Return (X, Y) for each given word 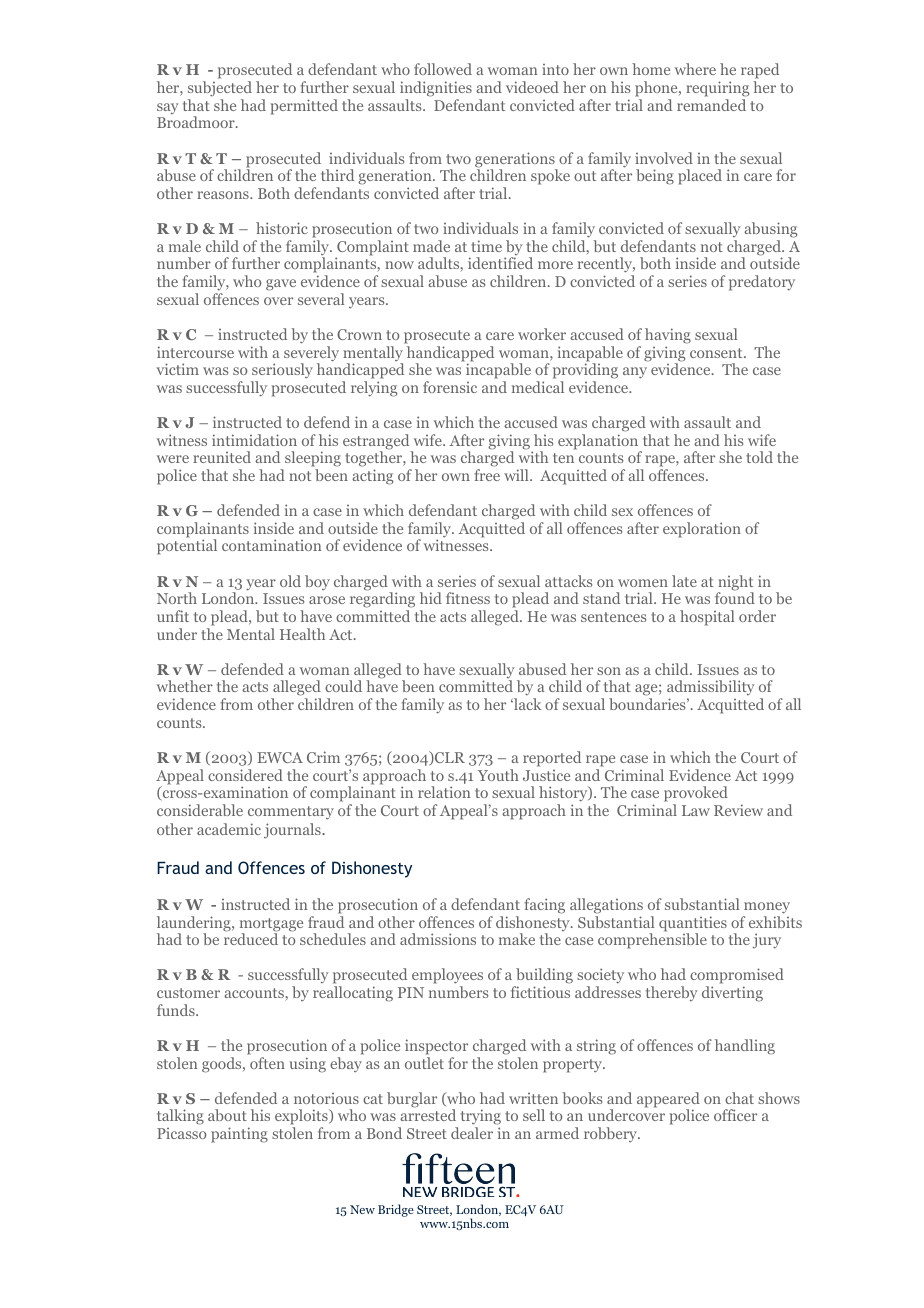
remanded (711, 105)
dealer (472, 1133)
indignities (436, 89)
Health (302, 634)
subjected (220, 89)
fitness (468, 598)
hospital (707, 618)
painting (239, 1135)
